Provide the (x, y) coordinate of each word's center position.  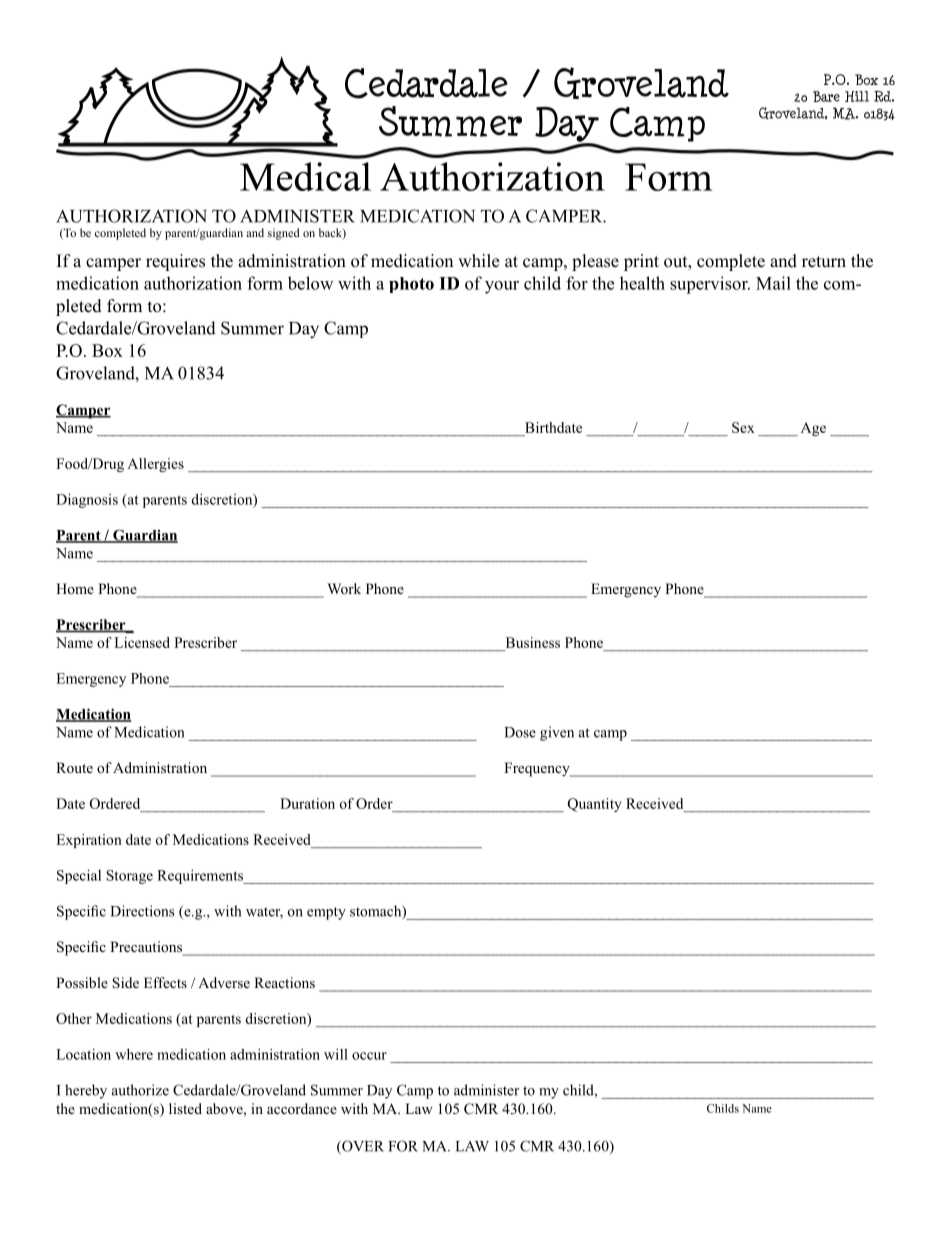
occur (369, 1056)
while (478, 261)
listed (185, 1108)
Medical (305, 176)
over (362, 1147)
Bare (826, 96)
